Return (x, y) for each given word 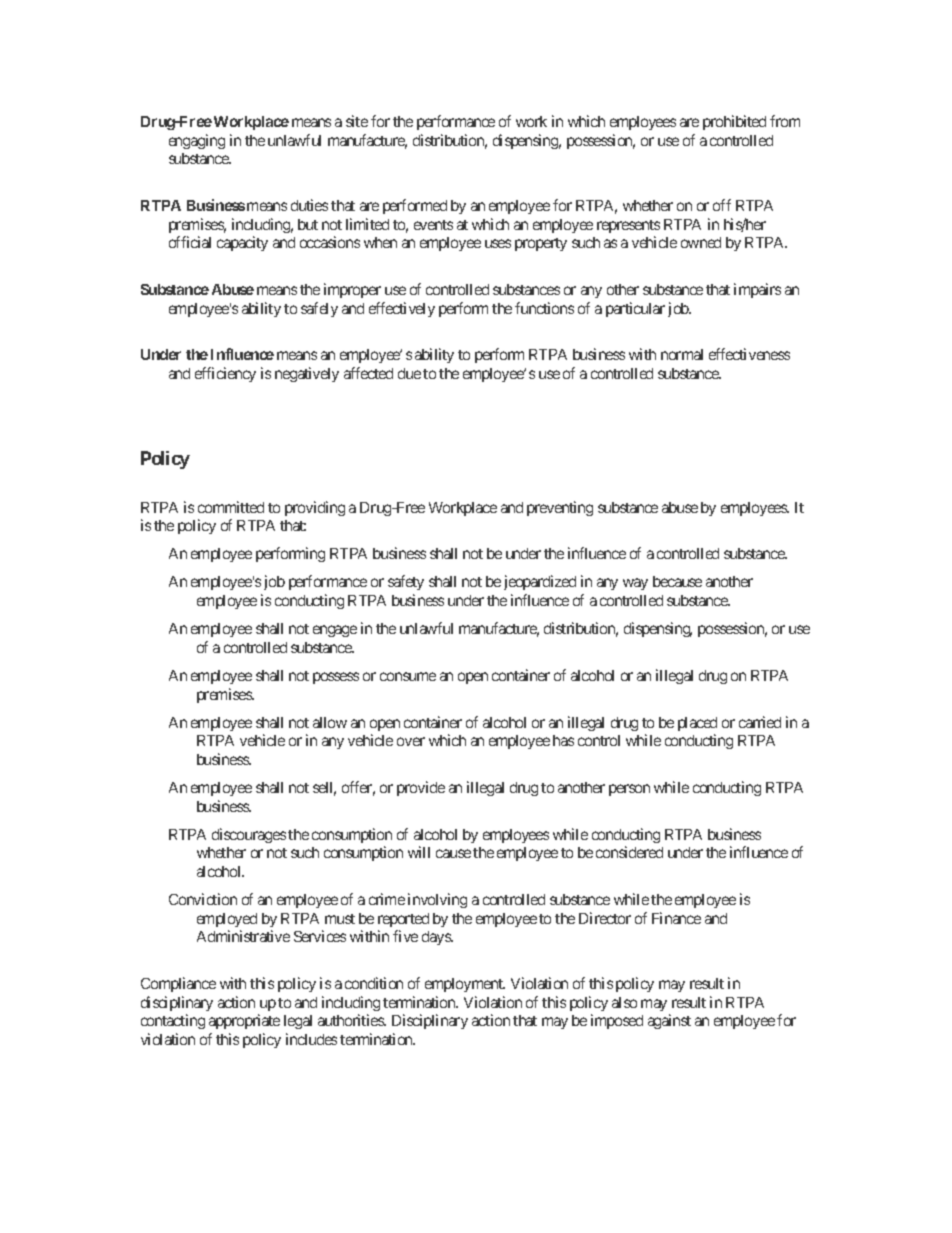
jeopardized (540, 582)
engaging (197, 141)
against (669, 1021)
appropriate (244, 1021)
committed (231, 507)
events (433, 225)
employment (465, 985)
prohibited (734, 122)
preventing (560, 508)
